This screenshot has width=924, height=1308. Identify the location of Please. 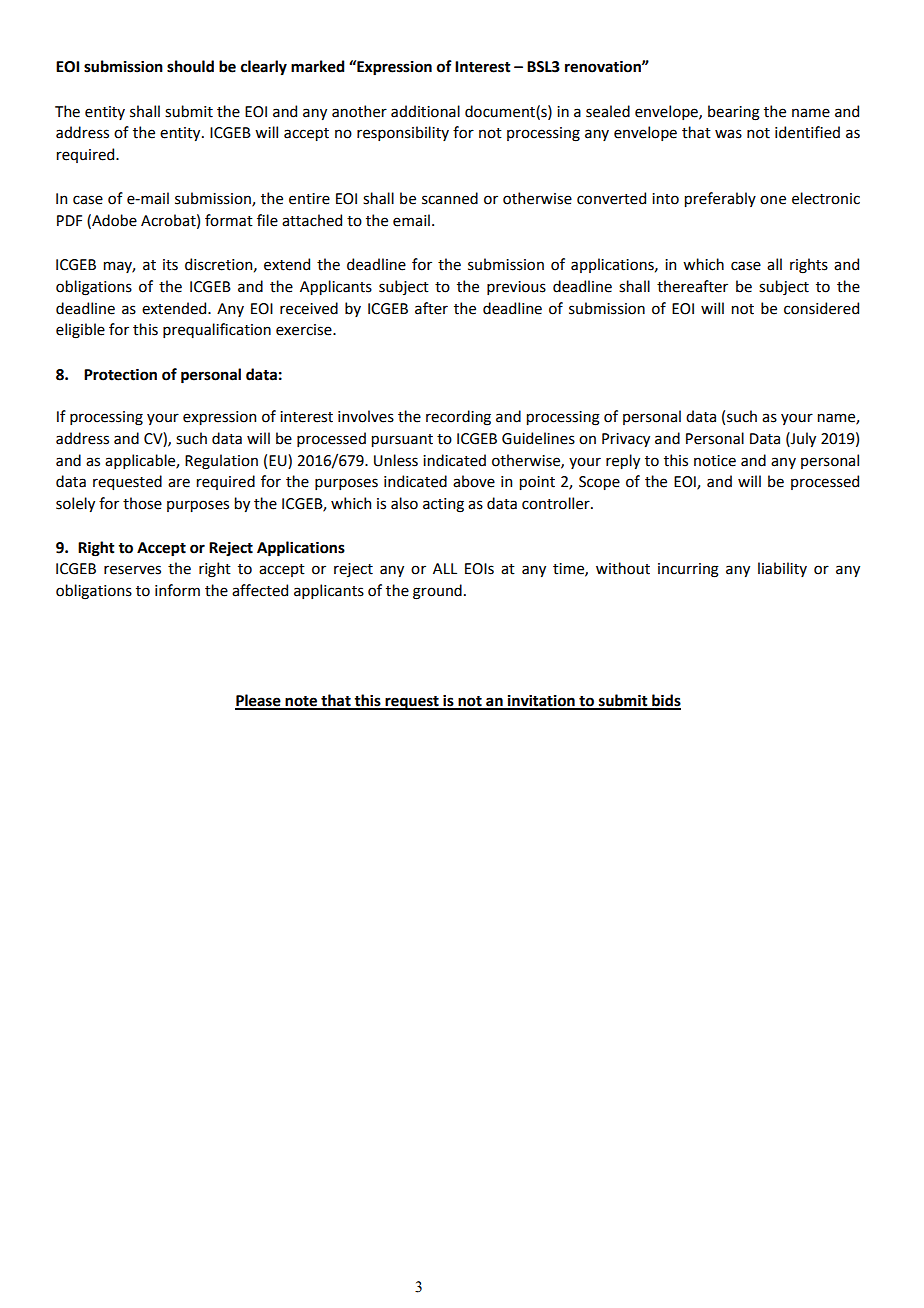
(259, 701).
